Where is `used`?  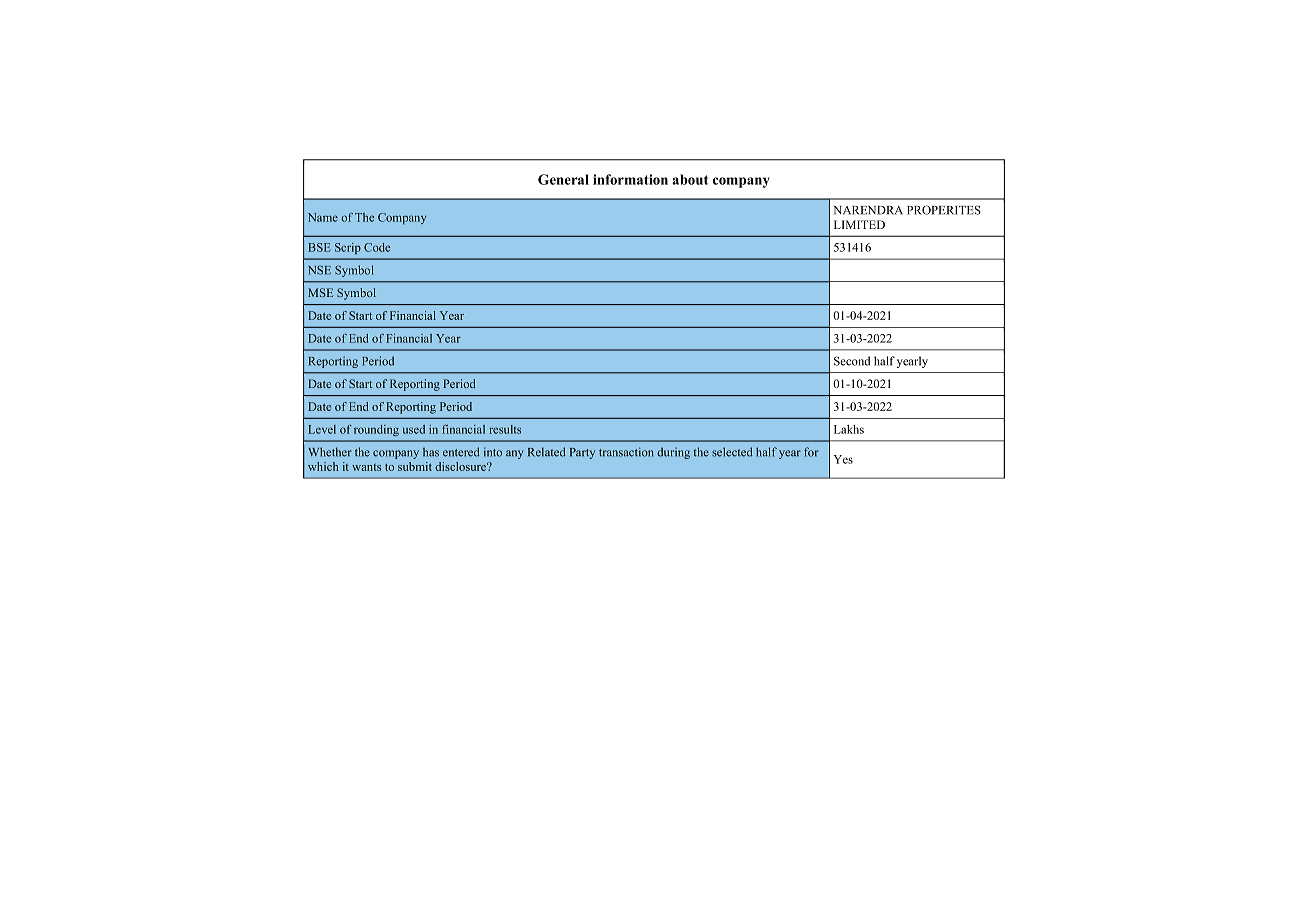 used is located at coordinates (414, 429).
